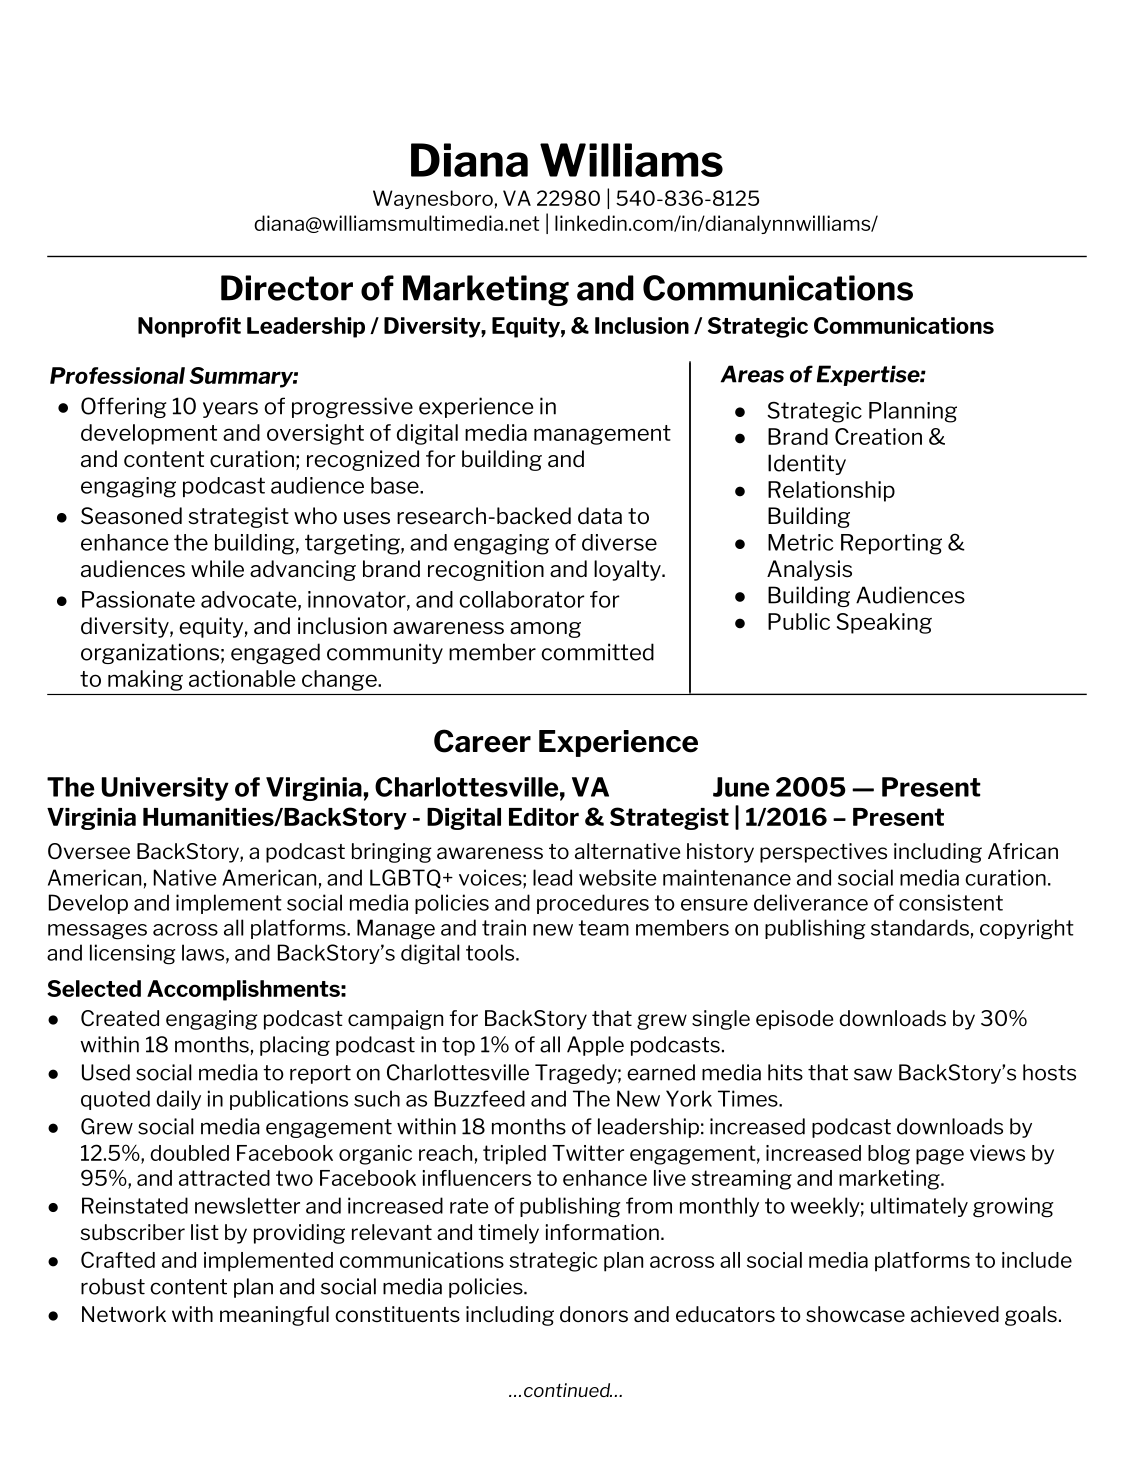 This screenshot has height=1468, width=1134. What do you see at coordinates (752, 374) in the screenshot?
I see `Areas` at bounding box center [752, 374].
